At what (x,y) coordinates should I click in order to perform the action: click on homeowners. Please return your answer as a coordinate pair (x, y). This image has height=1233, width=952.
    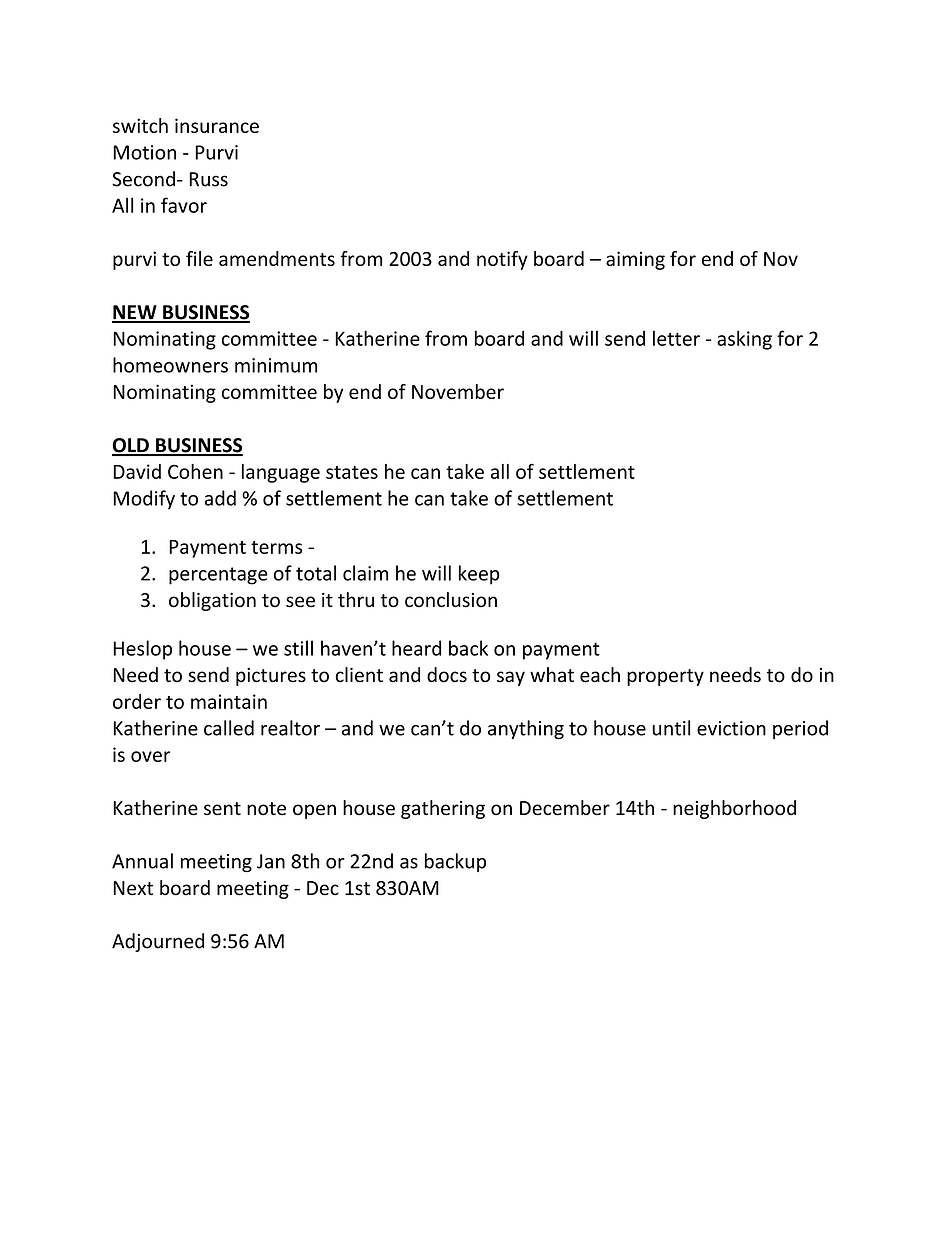
    Looking at the image, I should click on (170, 365).
